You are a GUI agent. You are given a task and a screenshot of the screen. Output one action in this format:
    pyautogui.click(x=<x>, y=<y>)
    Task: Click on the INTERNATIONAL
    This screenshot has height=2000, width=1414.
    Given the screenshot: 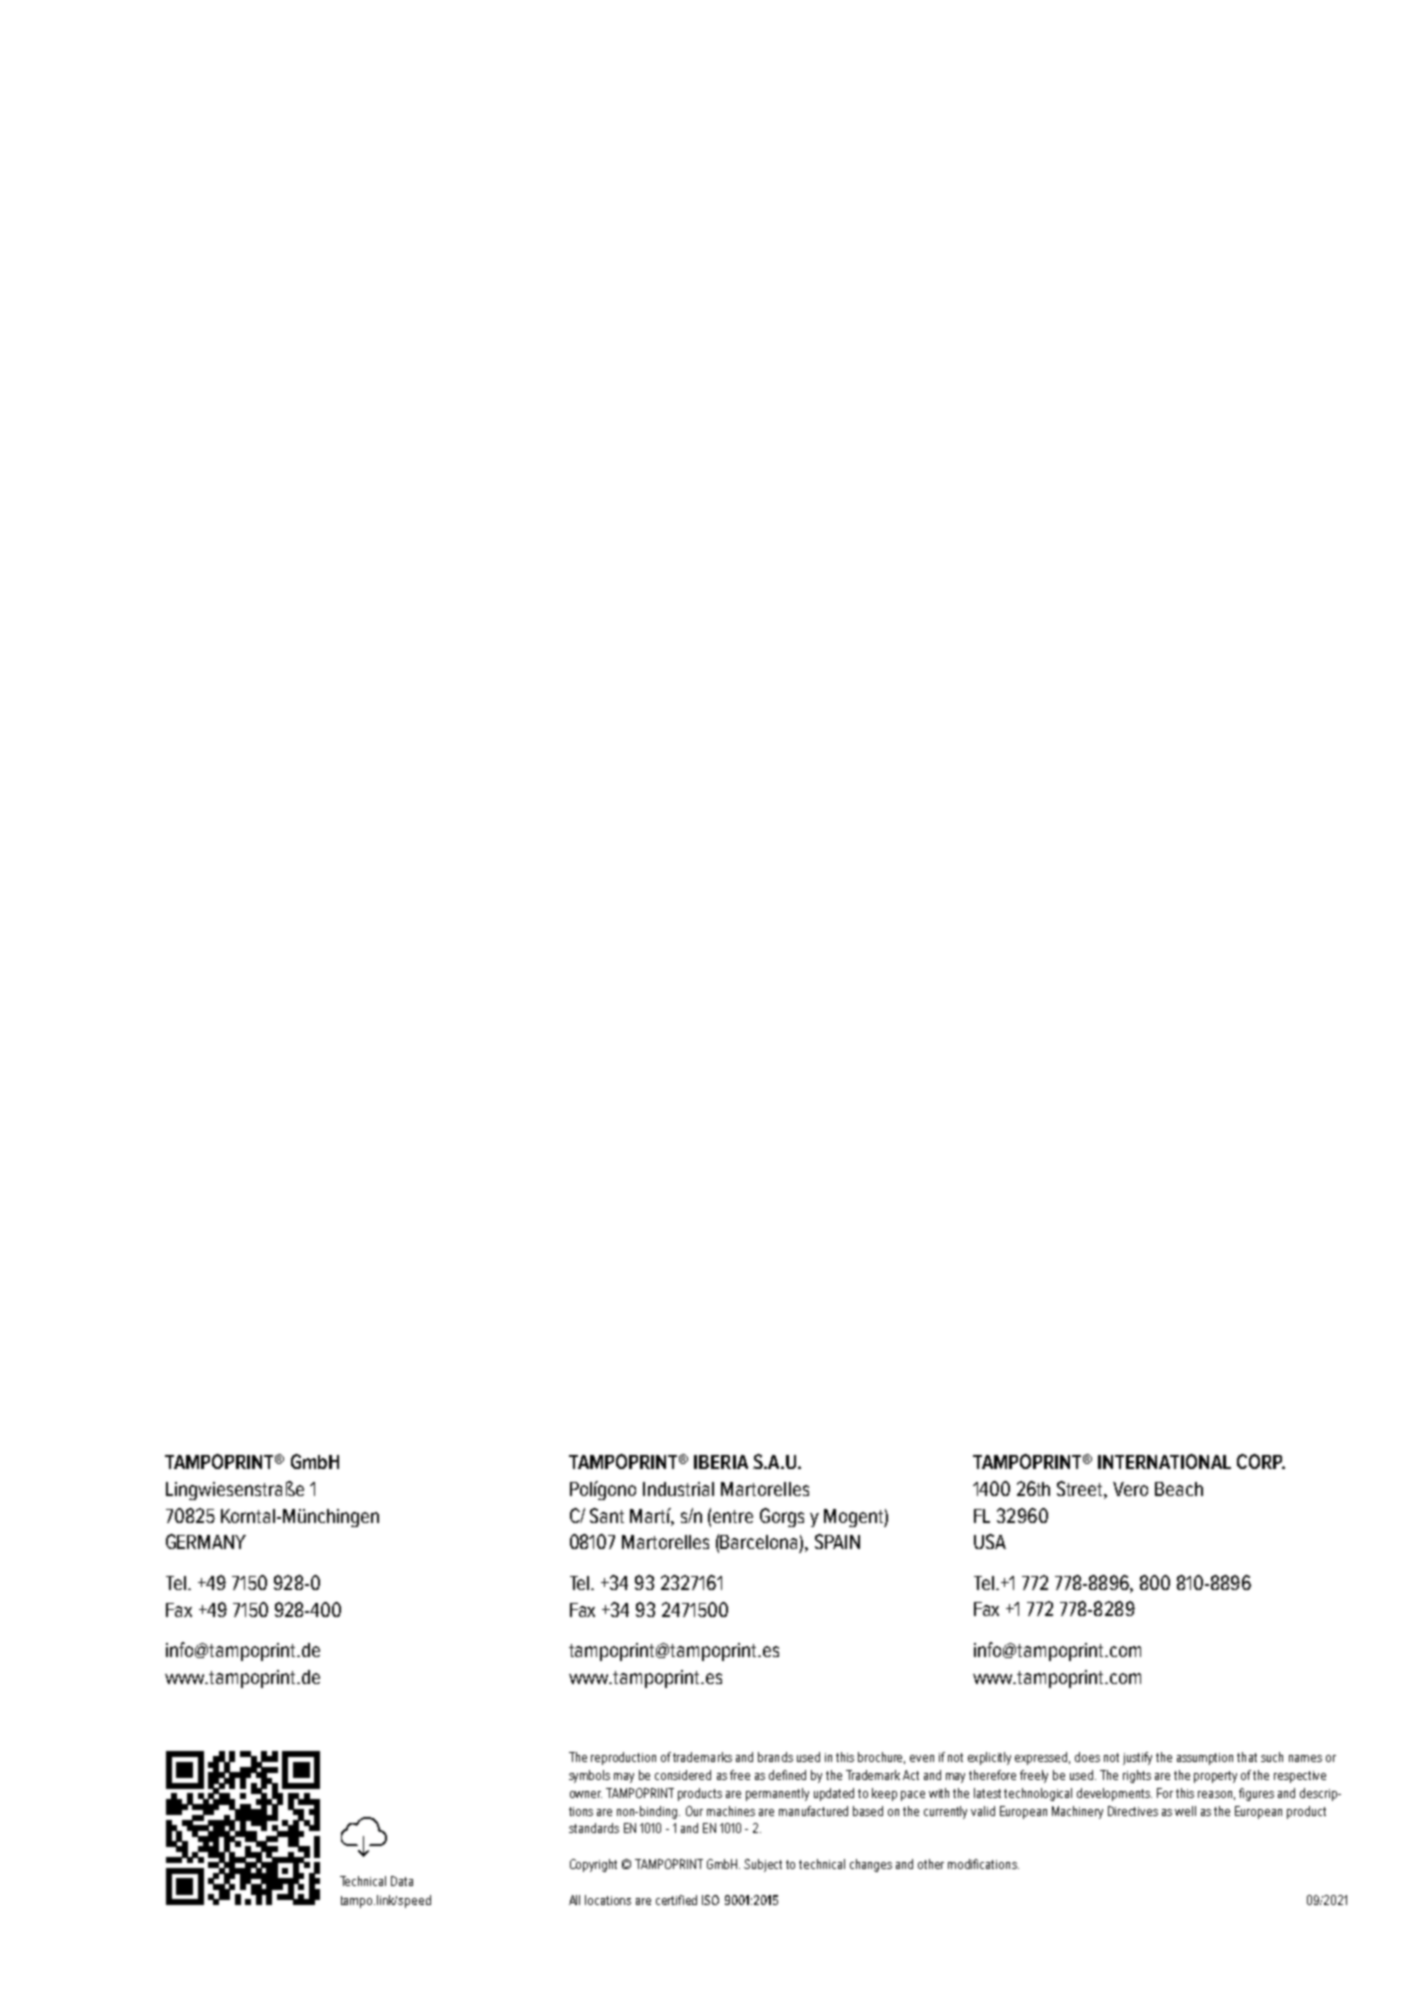 What is the action you would take?
    pyautogui.click(x=1164, y=1461)
